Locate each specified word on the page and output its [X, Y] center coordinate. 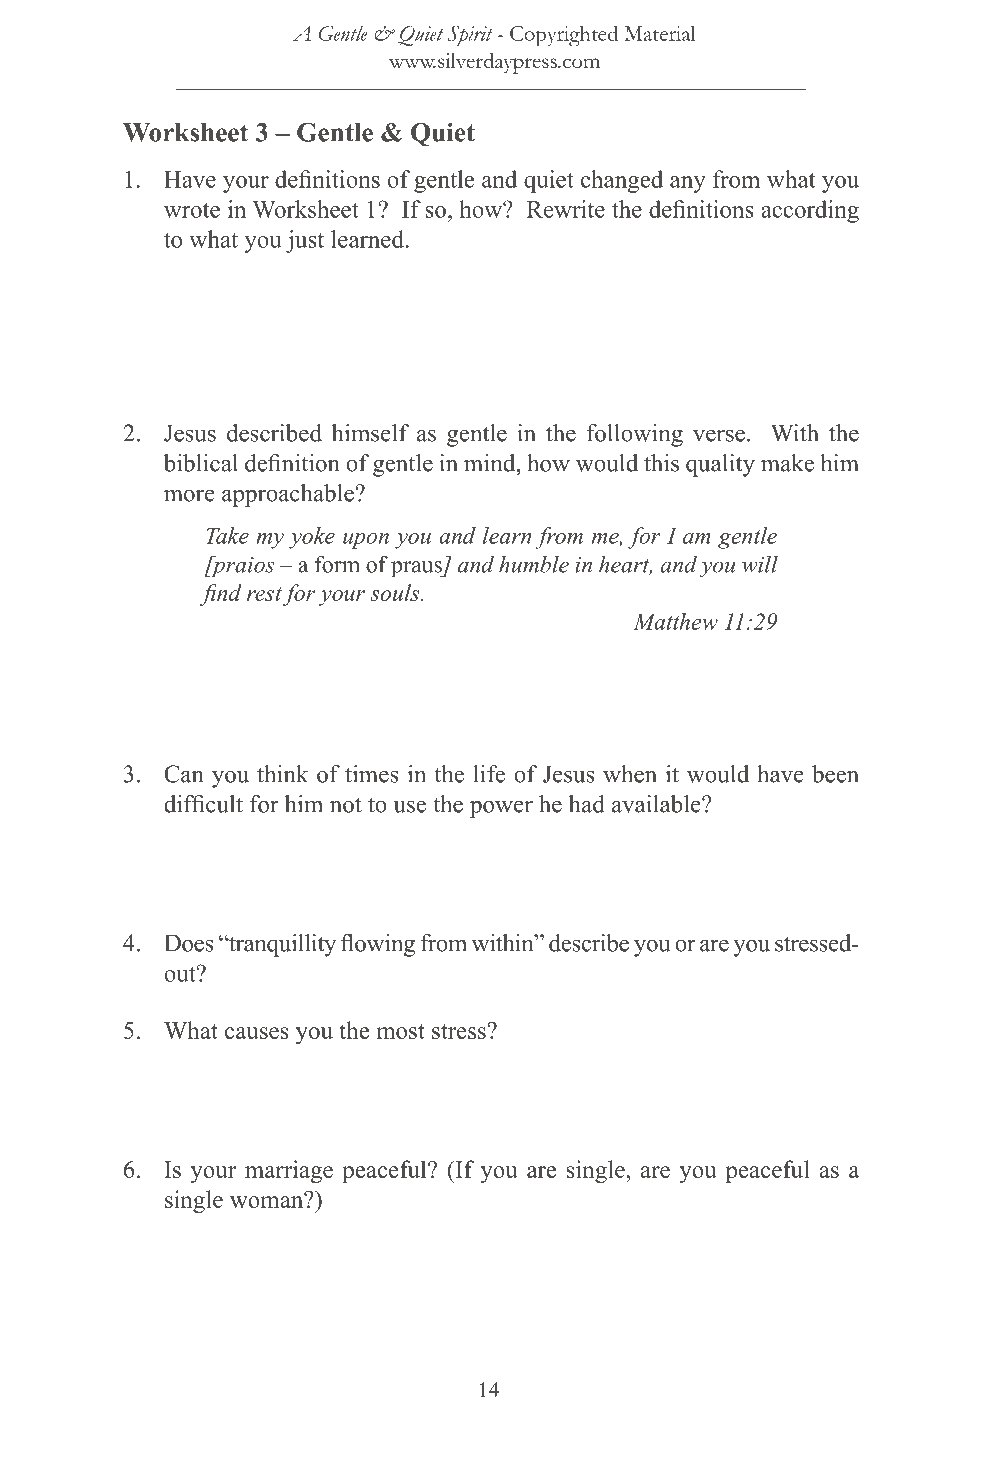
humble [534, 564]
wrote [192, 210]
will [760, 564]
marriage [289, 1171]
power [501, 809]
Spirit [470, 36]
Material [660, 33]
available [657, 804]
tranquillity [281, 945]
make [787, 463]
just [305, 241]
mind [491, 463]
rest [264, 594]
